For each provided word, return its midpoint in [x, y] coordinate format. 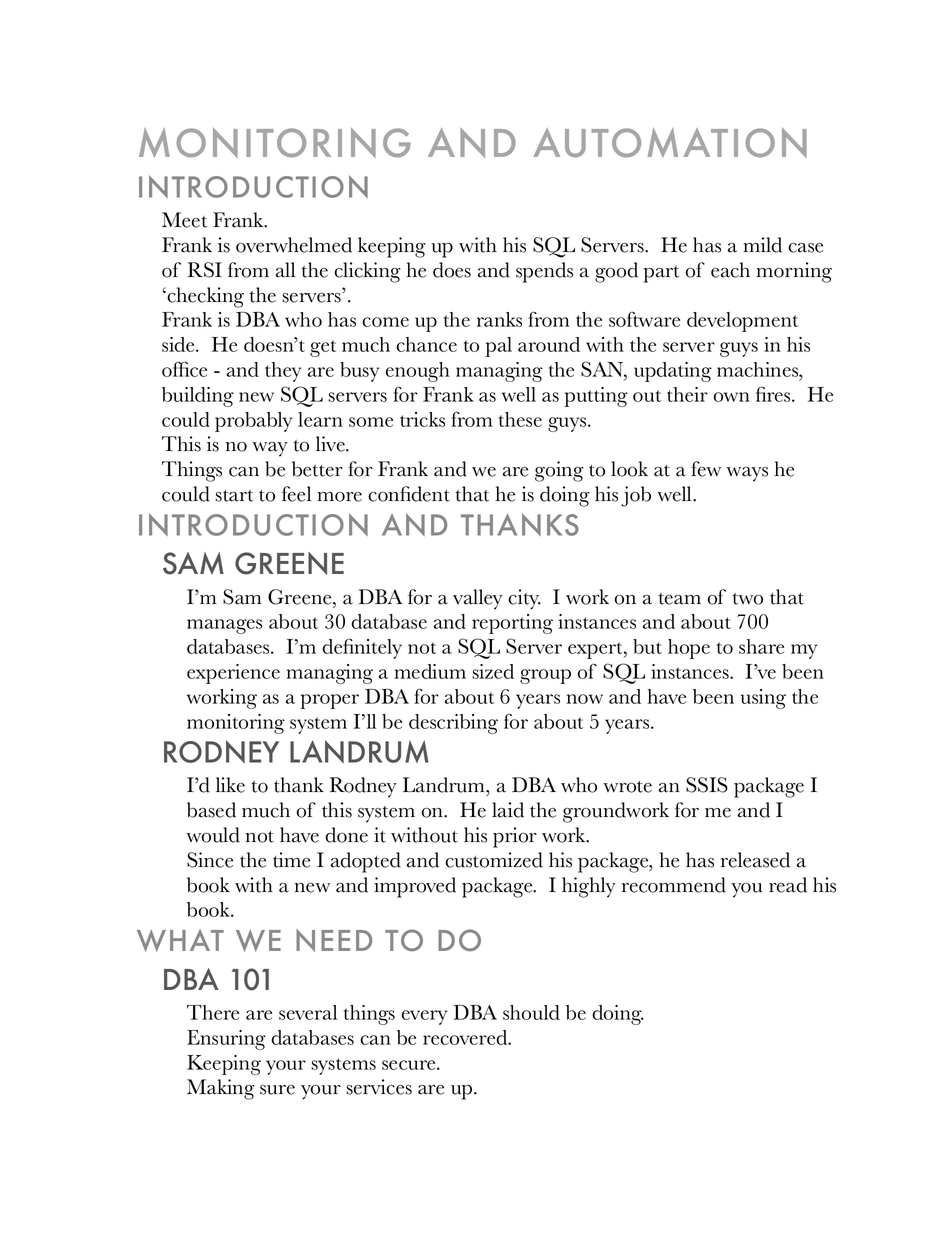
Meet [184, 220]
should [531, 1012]
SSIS [707, 785]
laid [508, 810]
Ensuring [226, 1040]
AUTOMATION [670, 143]
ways [747, 474]
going [559, 471]
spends [544, 272]
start [234, 496]
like [230, 785]
